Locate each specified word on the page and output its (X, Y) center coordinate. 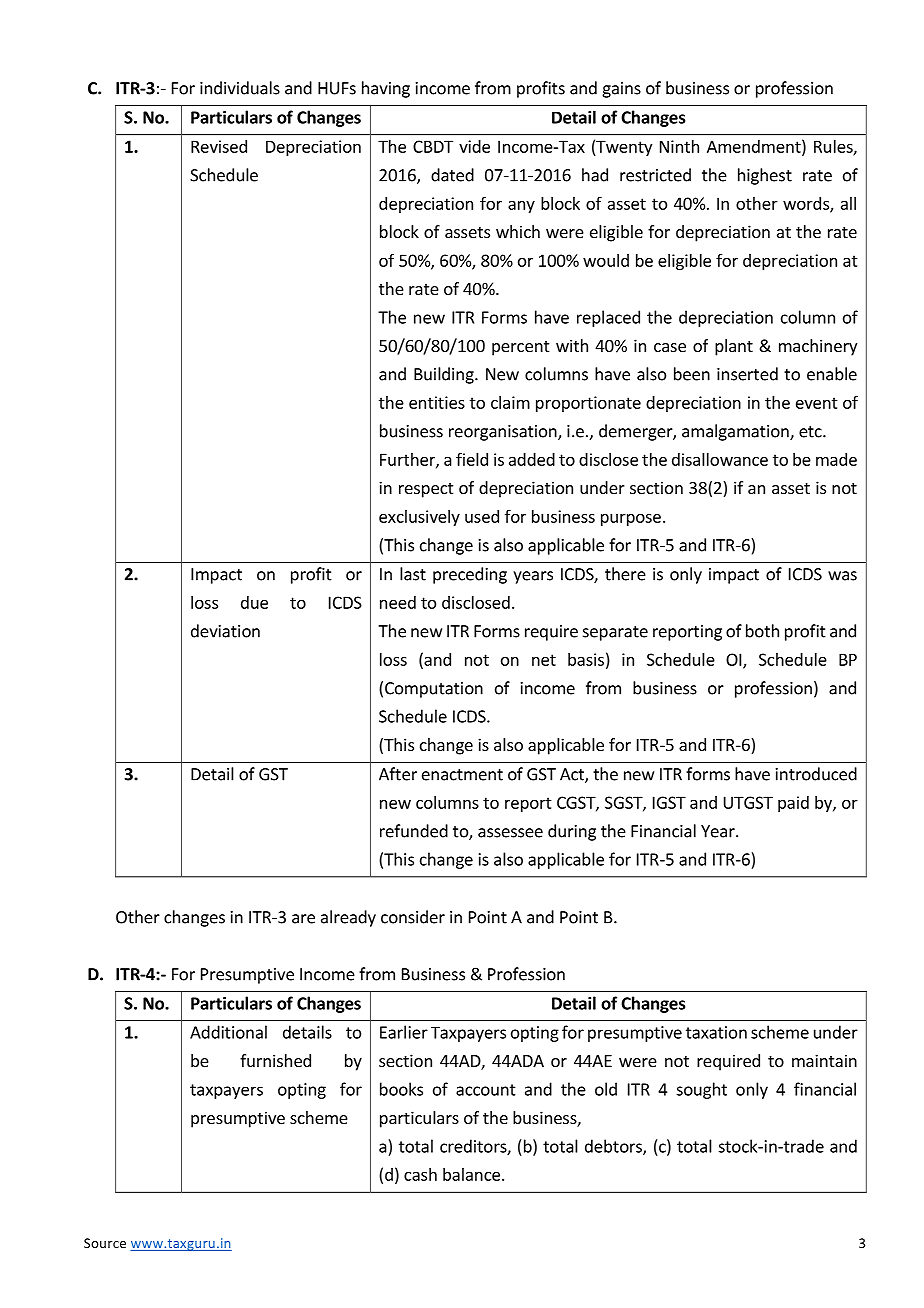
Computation (434, 690)
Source (105, 1243)
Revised (219, 146)
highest (765, 176)
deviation (225, 631)
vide (474, 146)
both (762, 631)
